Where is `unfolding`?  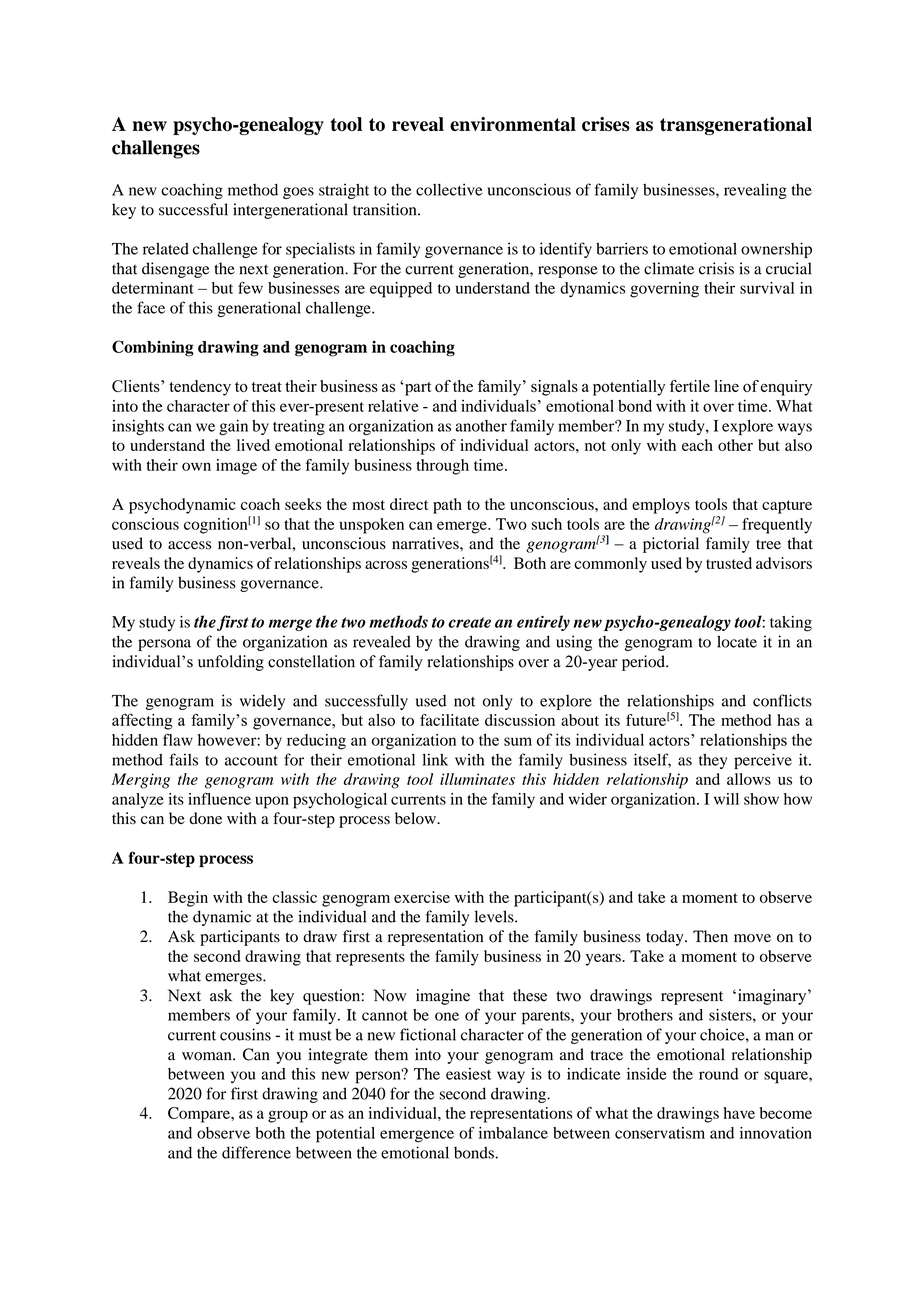
unfolding is located at coordinates (231, 663).
